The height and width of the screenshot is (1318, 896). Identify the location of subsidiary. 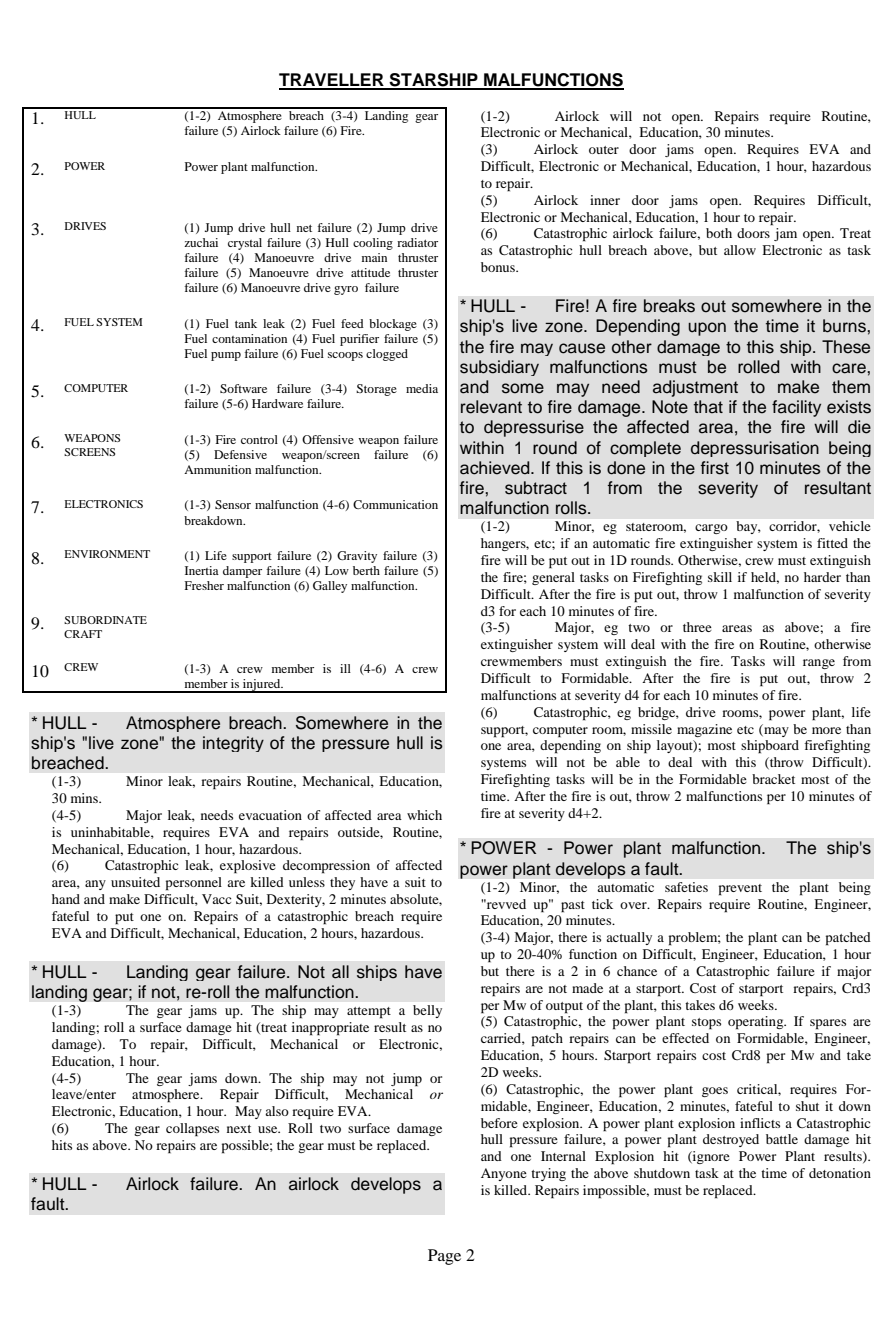
(499, 368).
